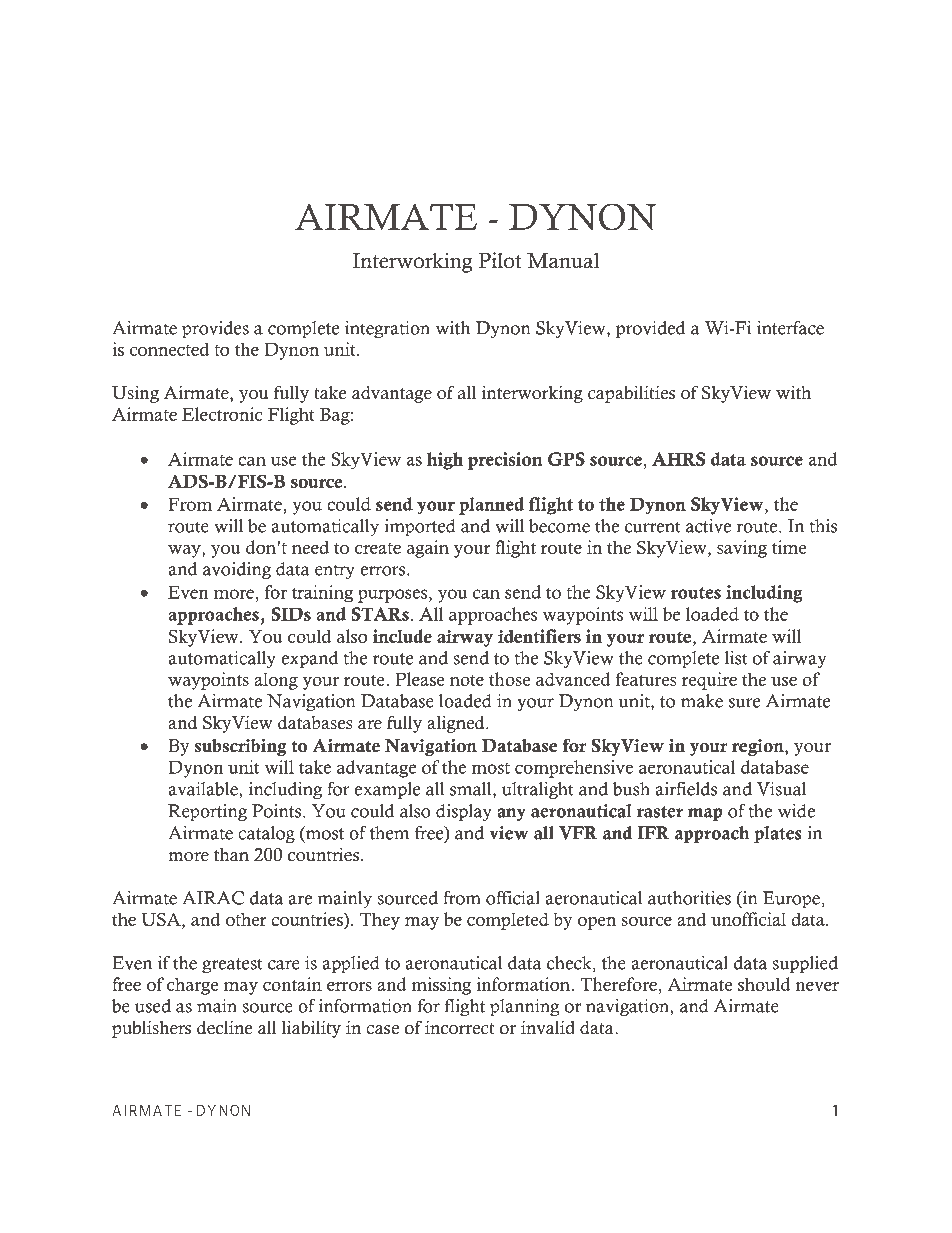  What do you see at coordinates (500, 260) in the screenshot?
I see `Pilot` at bounding box center [500, 260].
